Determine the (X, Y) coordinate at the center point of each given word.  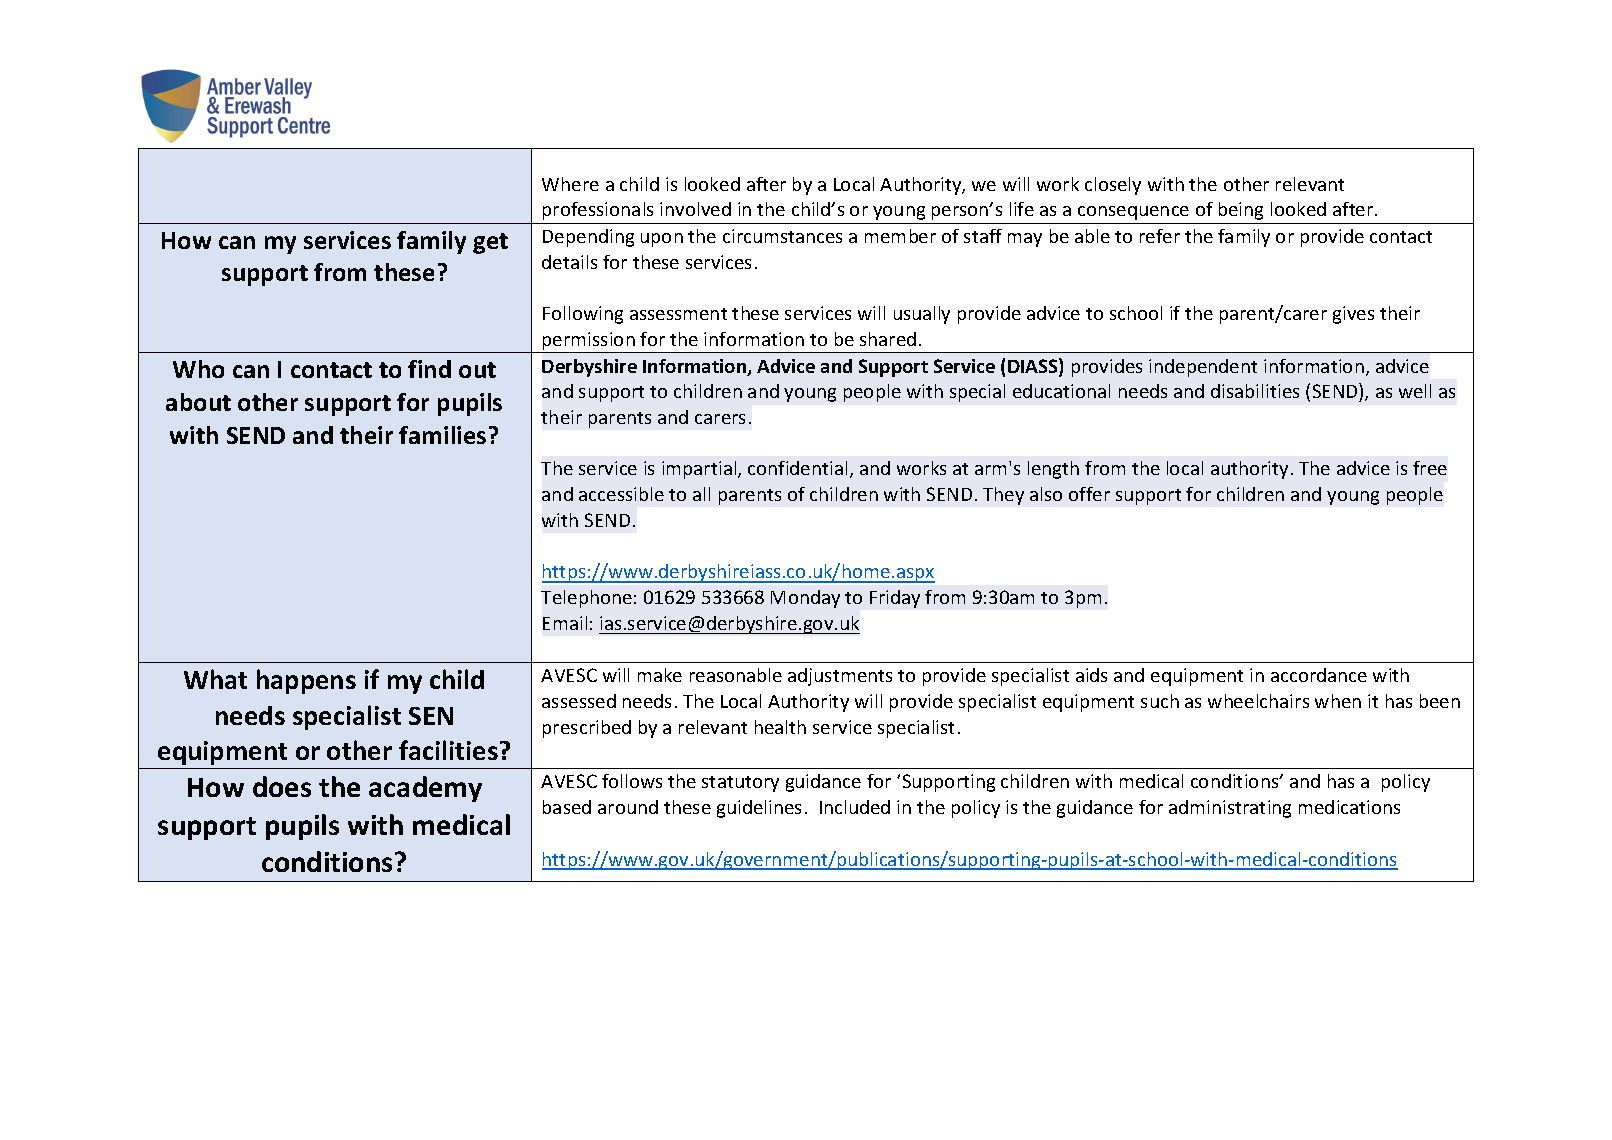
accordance (1319, 675)
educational (1061, 391)
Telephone (586, 599)
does (282, 786)
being (1241, 211)
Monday (805, 599)
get (490, 243)
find (429, 369)
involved (695, 209)
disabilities (1255, 391)
